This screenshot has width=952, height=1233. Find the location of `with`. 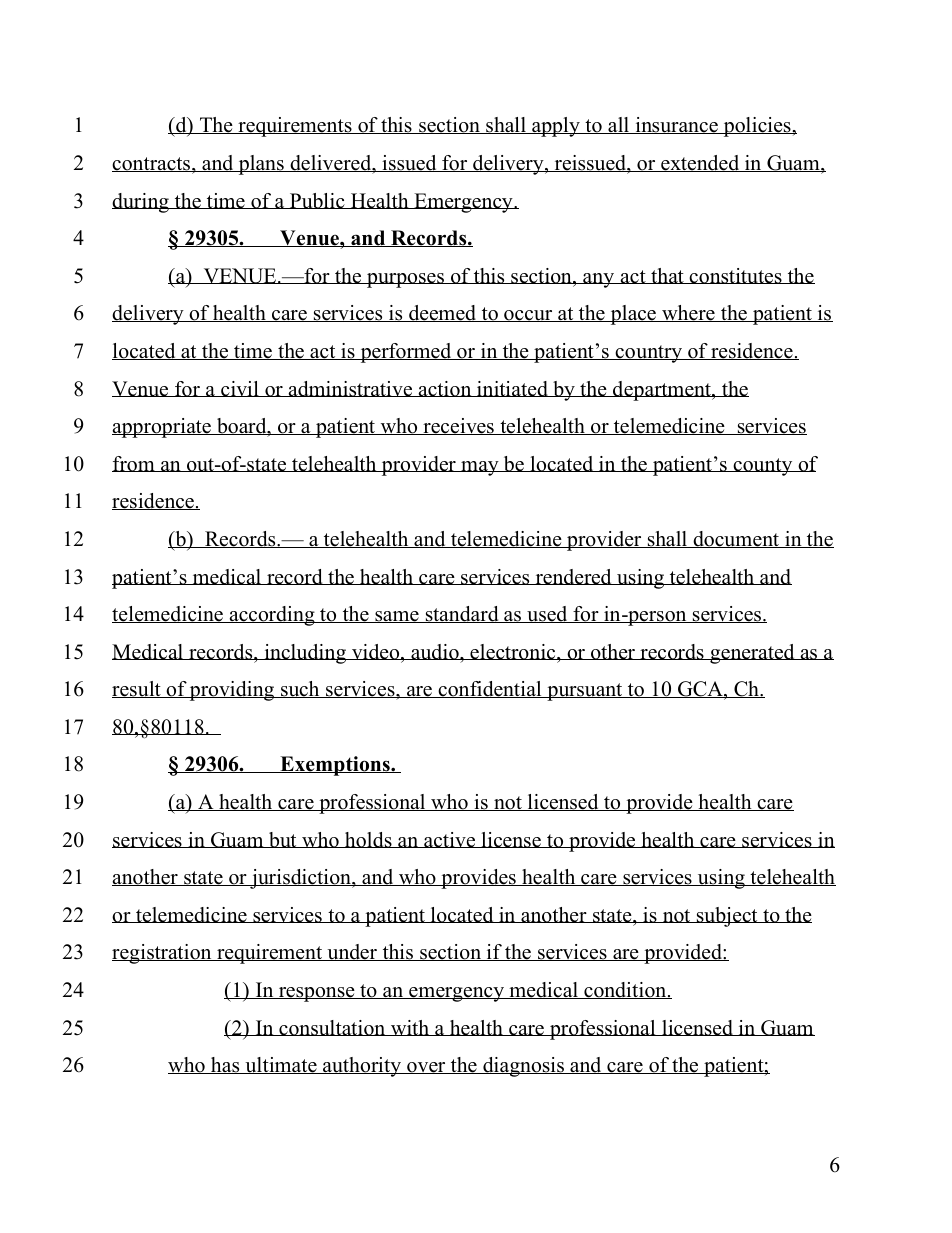

with is located at coordinates (410, 1028).
